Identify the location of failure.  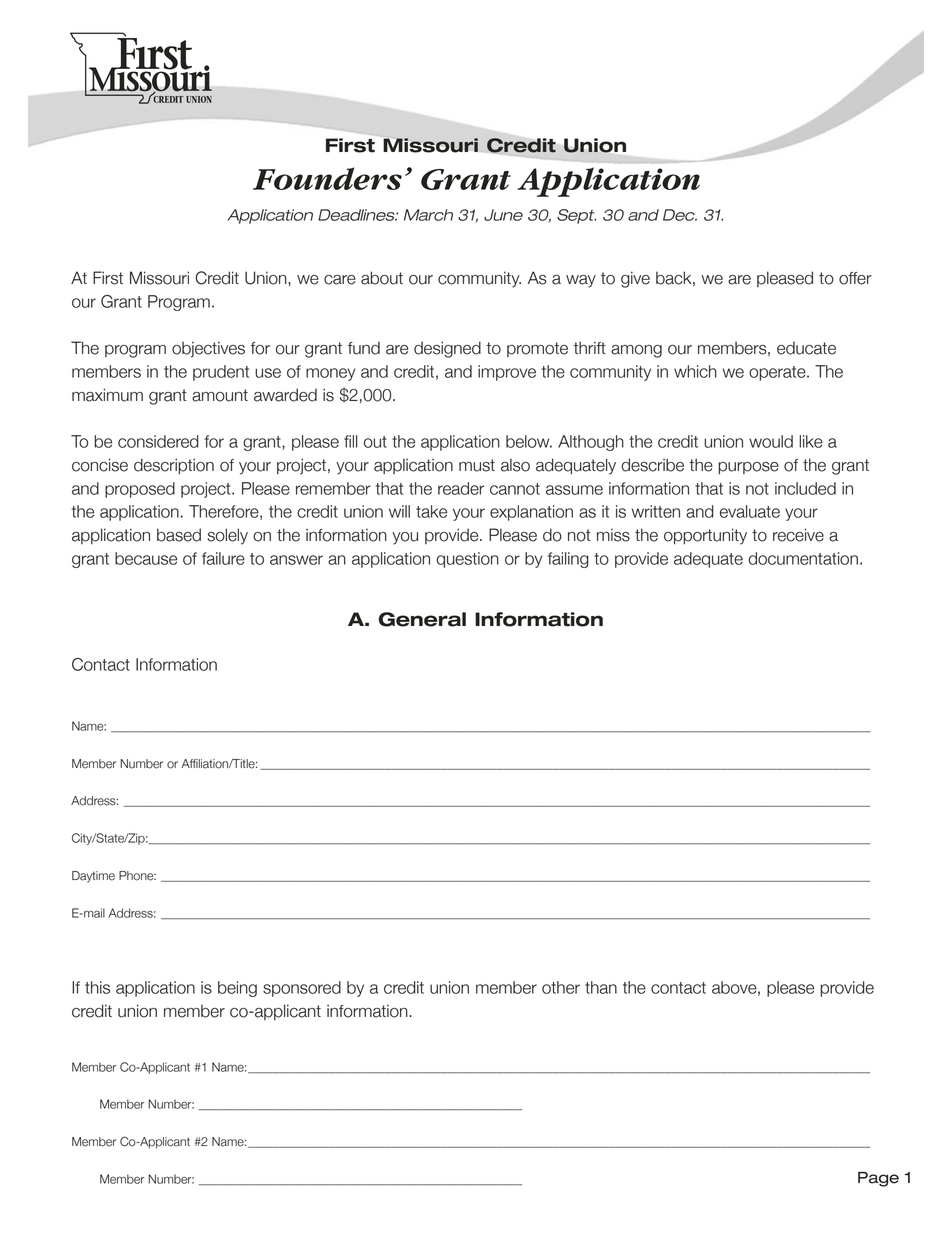
(223, 558).
